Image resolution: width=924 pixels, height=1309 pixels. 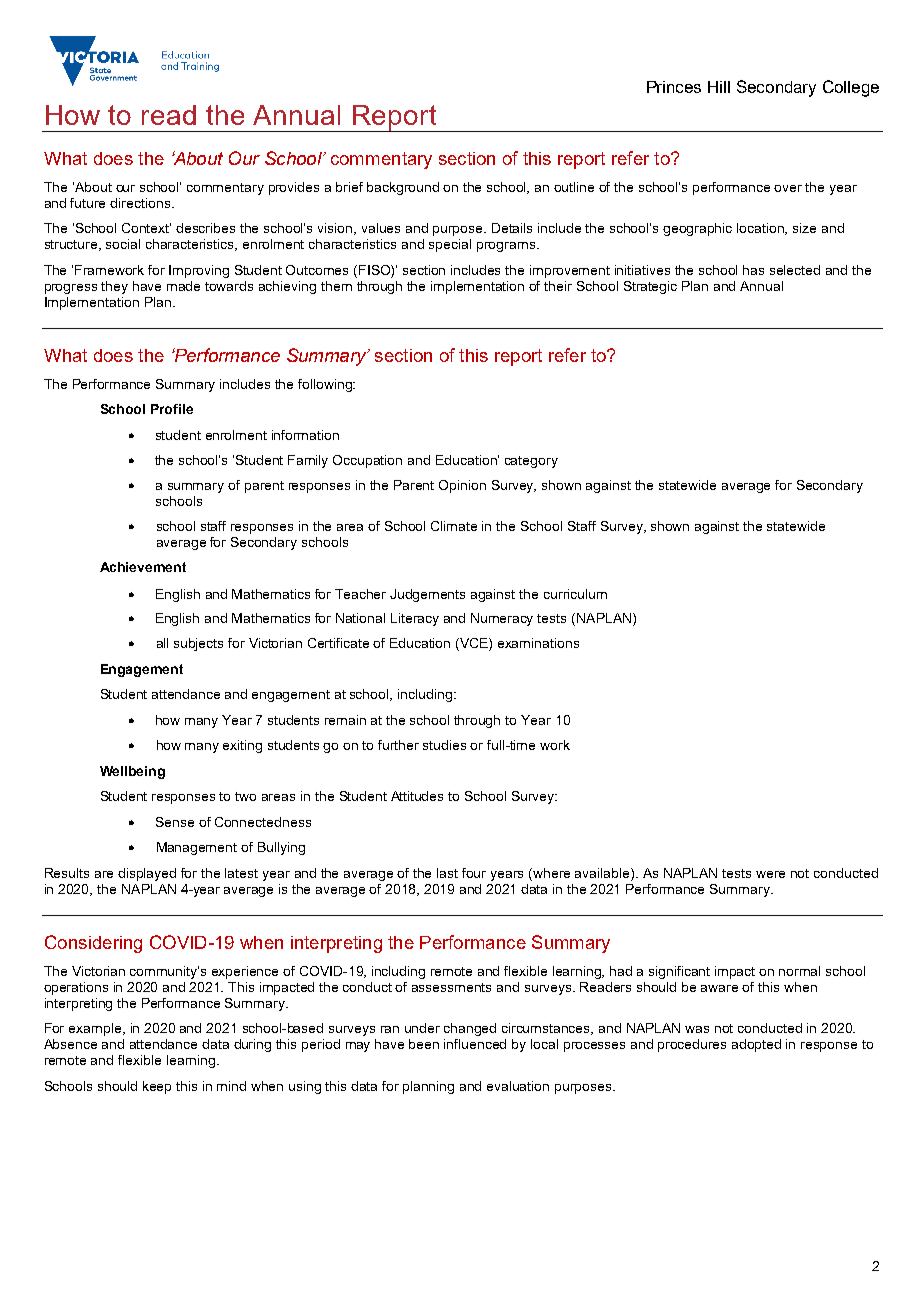 What do you see at coordinates (132, 772) in the document?
I see `Wellbeing` at bounding box center [132, 772].
